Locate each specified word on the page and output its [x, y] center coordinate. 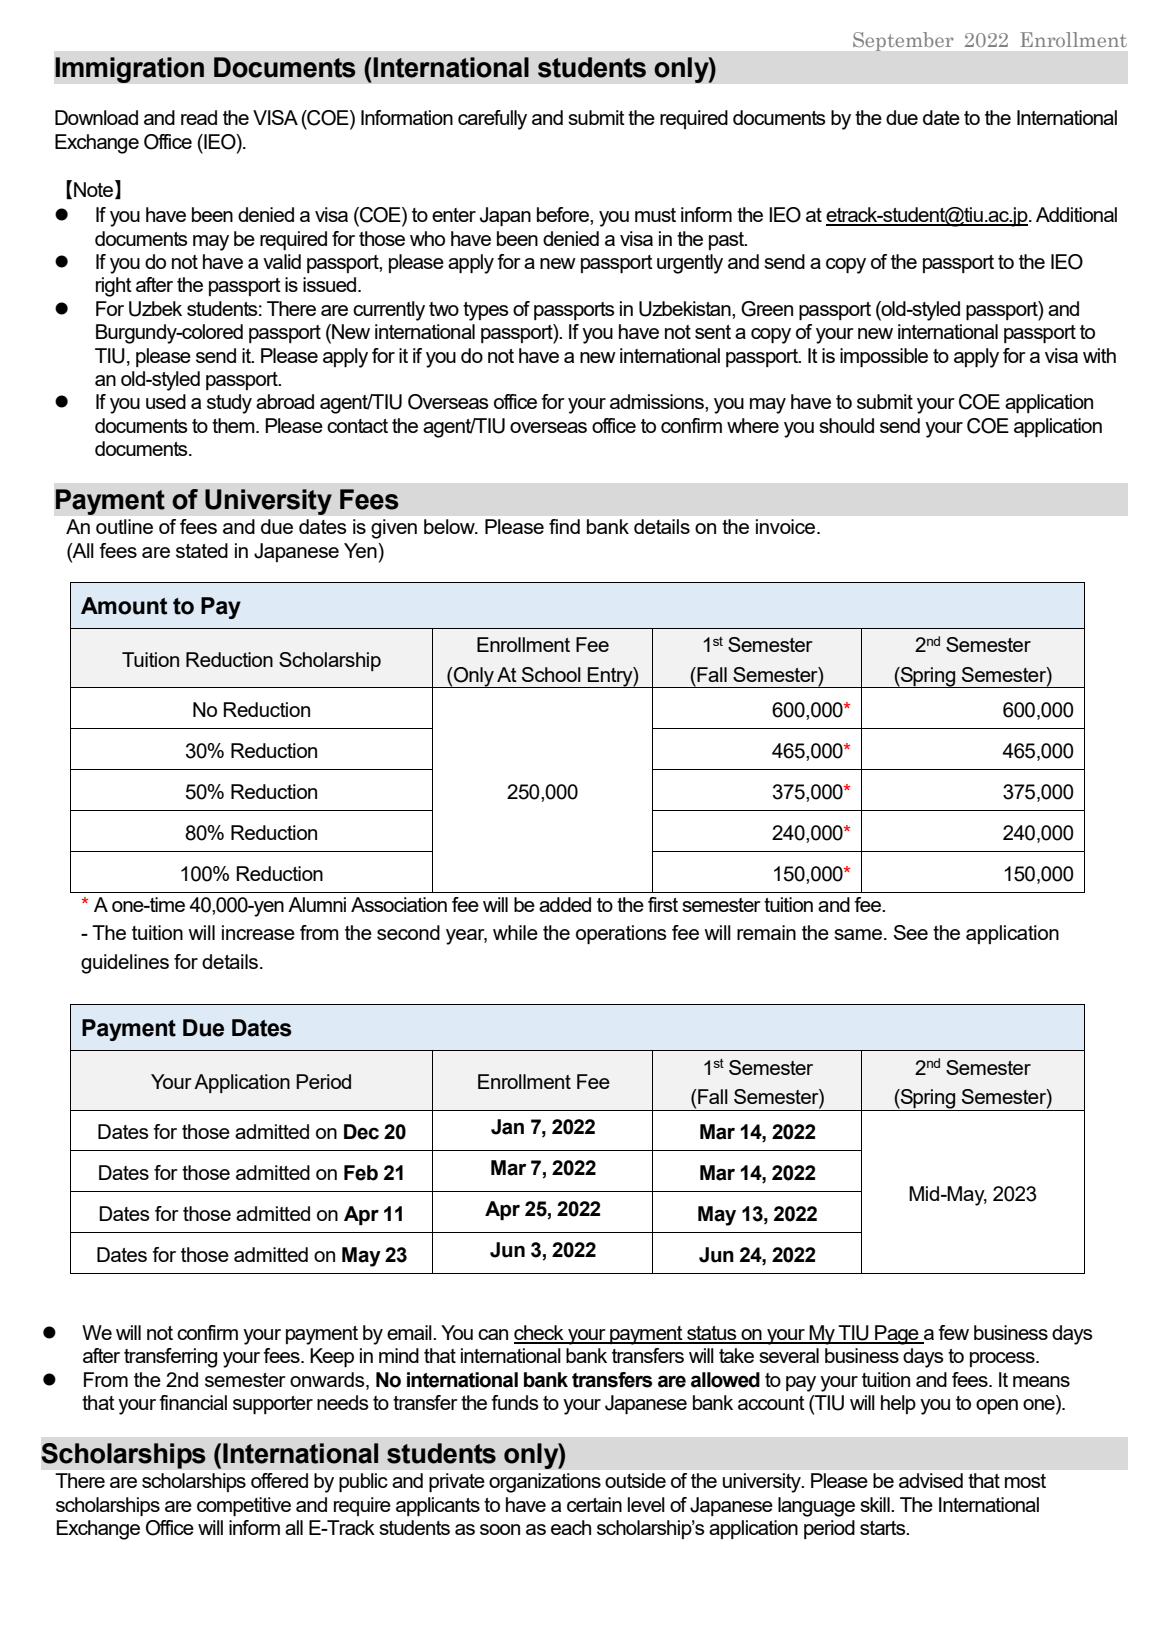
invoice [787, 526]
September [903, 41]
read [199, 117]
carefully [492, 120]
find [564, 526]
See [911, 932]
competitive [244, 1506]
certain [594, 1504]
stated [202, 550]
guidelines [125, 964]
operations [621, 934]
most [1025, 1481]
